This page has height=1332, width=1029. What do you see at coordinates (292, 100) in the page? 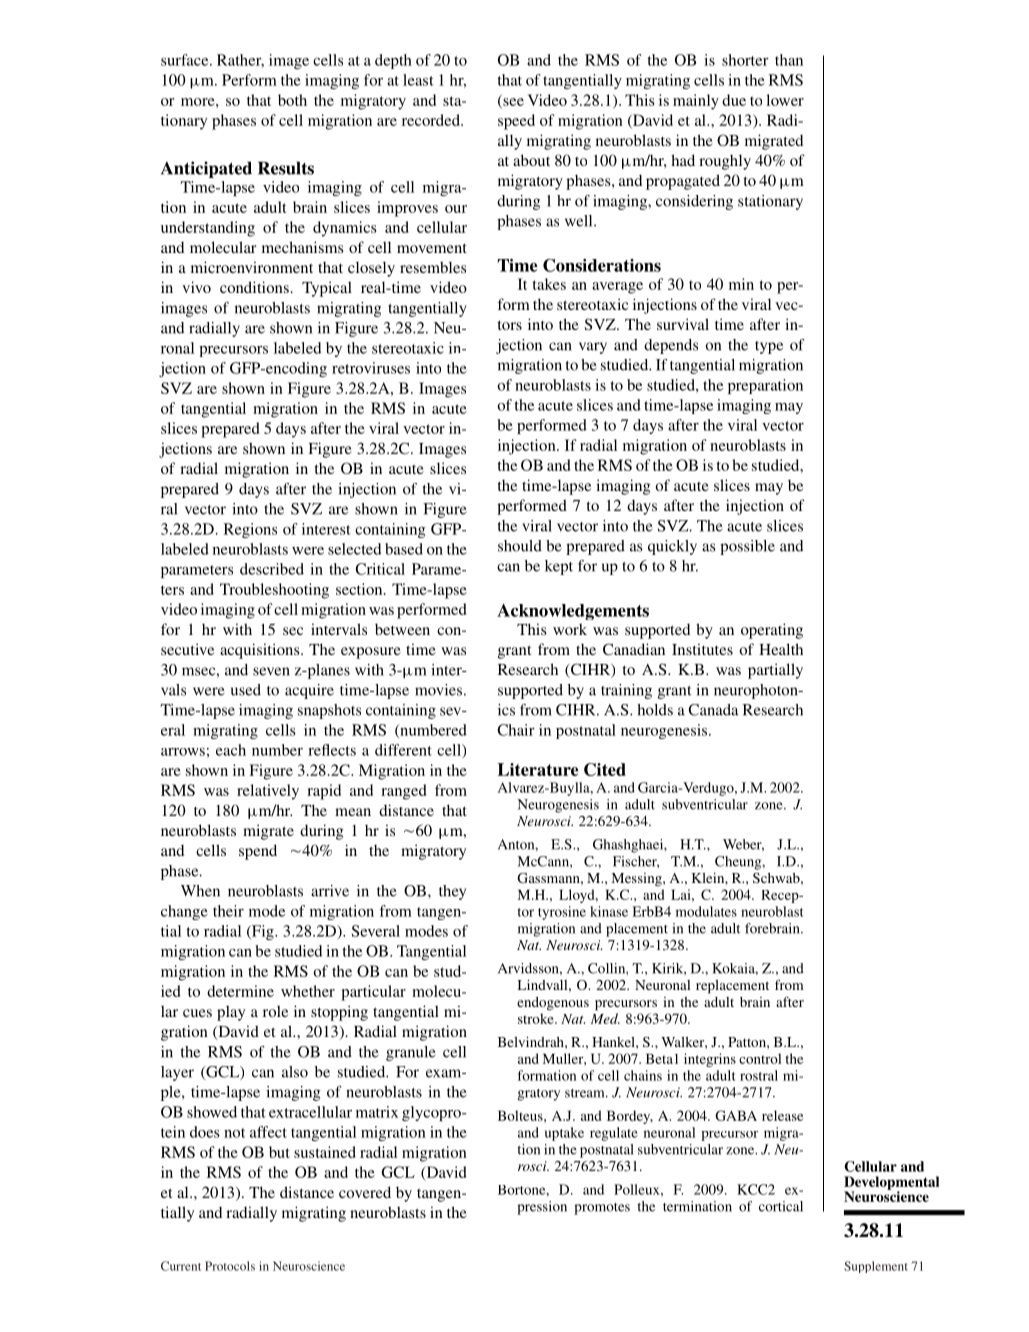
I see `both` at bounding box center [292, 100].
